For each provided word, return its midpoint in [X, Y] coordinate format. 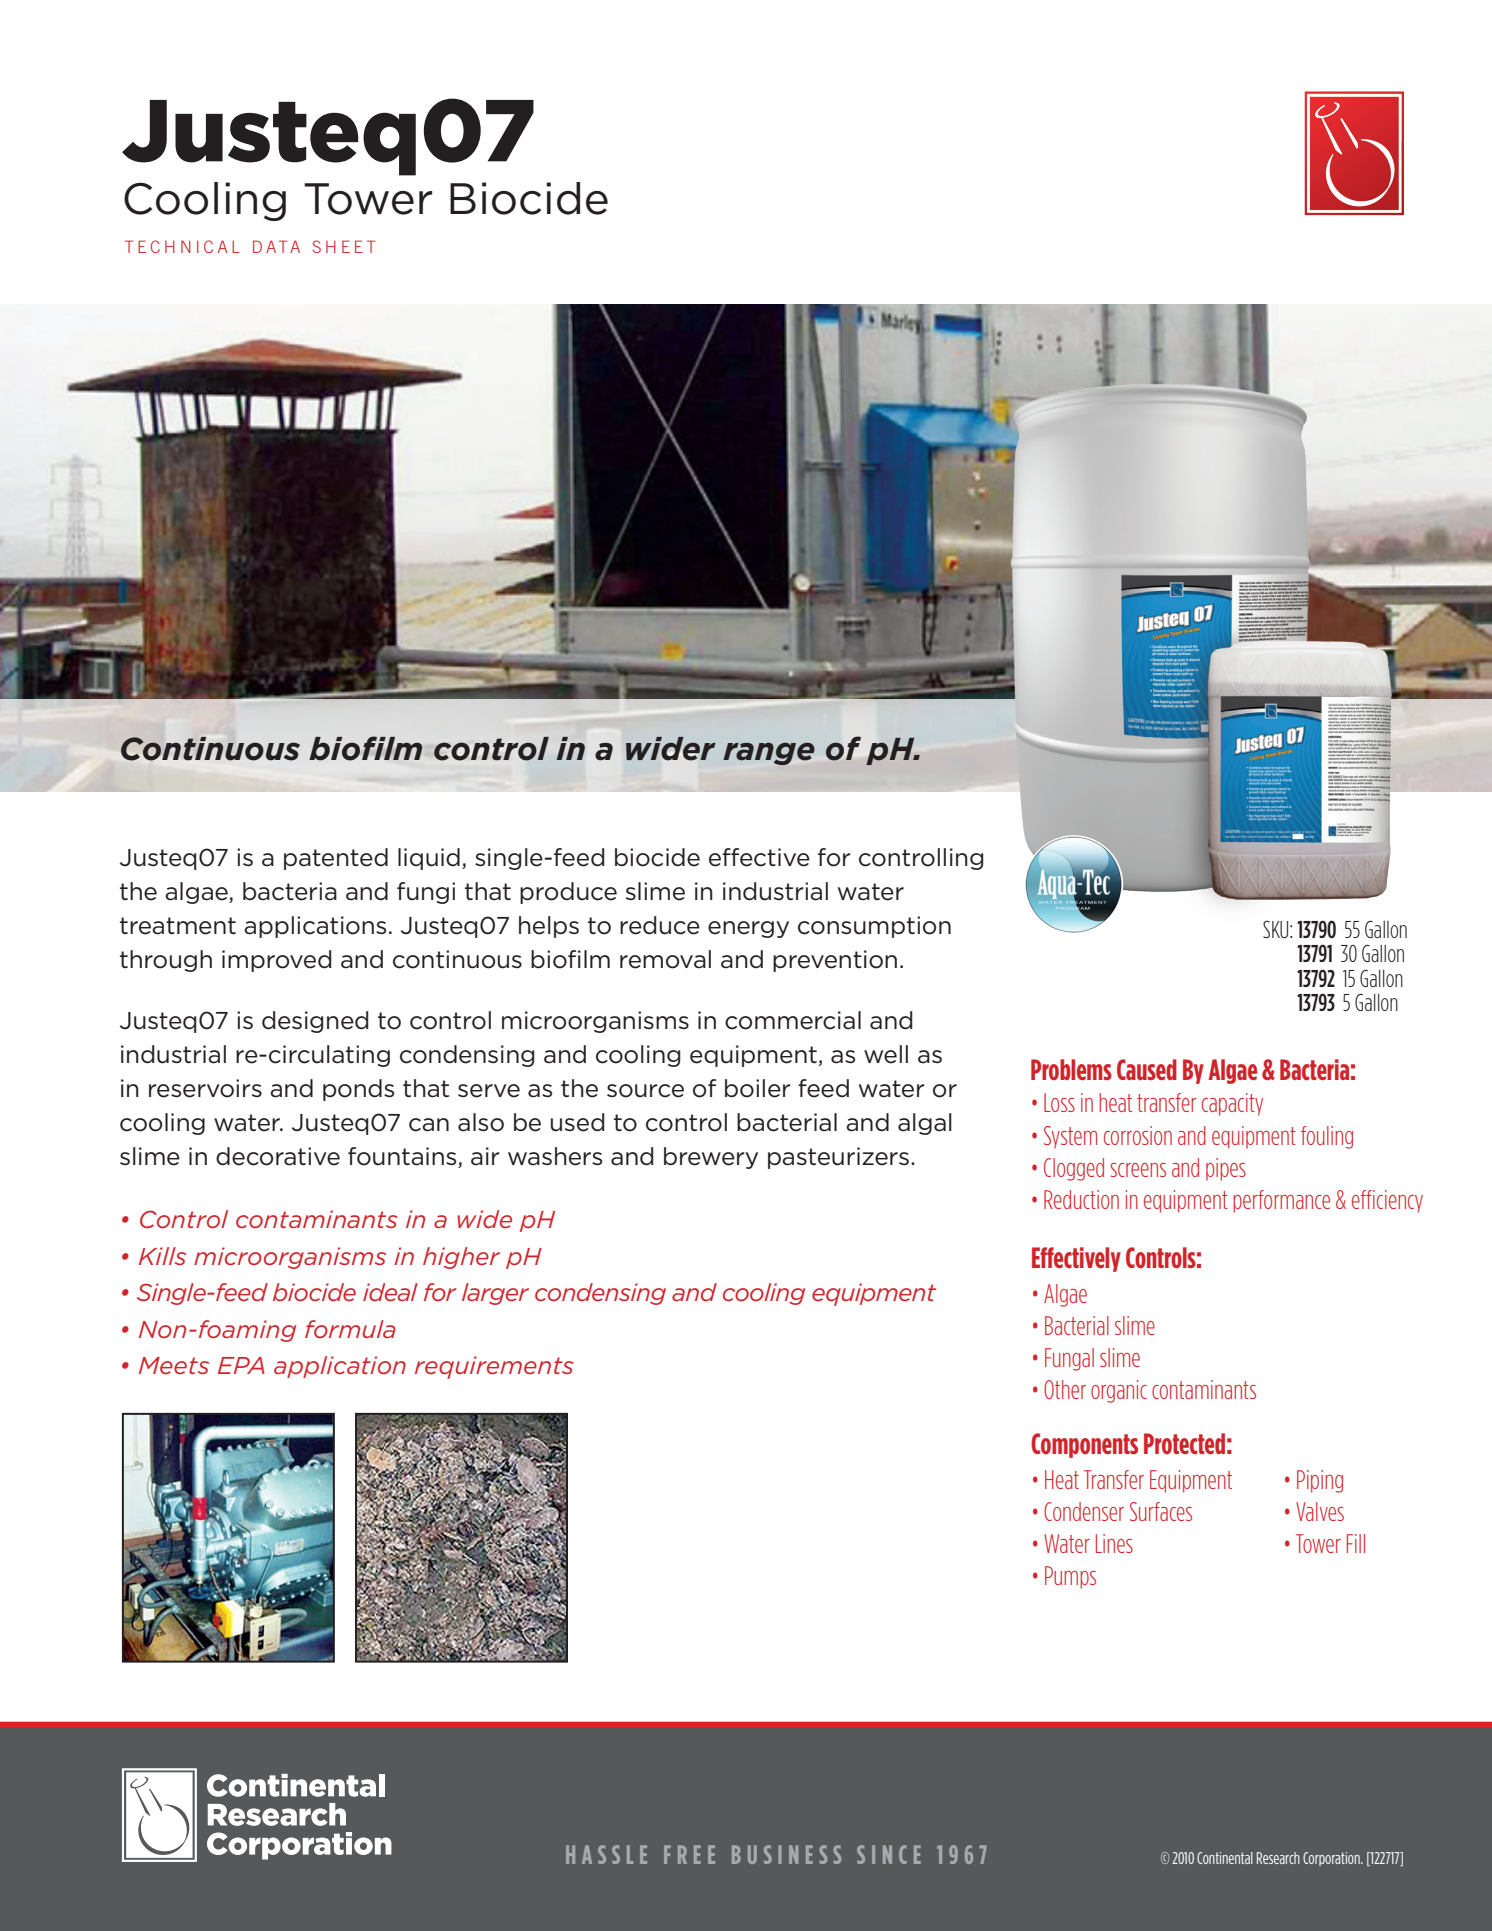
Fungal [1069, 1359]
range [769, 753]
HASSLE [606, 1854]
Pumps [1070, 1577]
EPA [241, 1365]
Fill [1356, 1543]
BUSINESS [786, 1854]
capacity [1232, 1104]
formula [350, 1329]
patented [336, 859]
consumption [874, 927]
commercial [793, 1020]
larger [495, 1294]
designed [315, 1022]
